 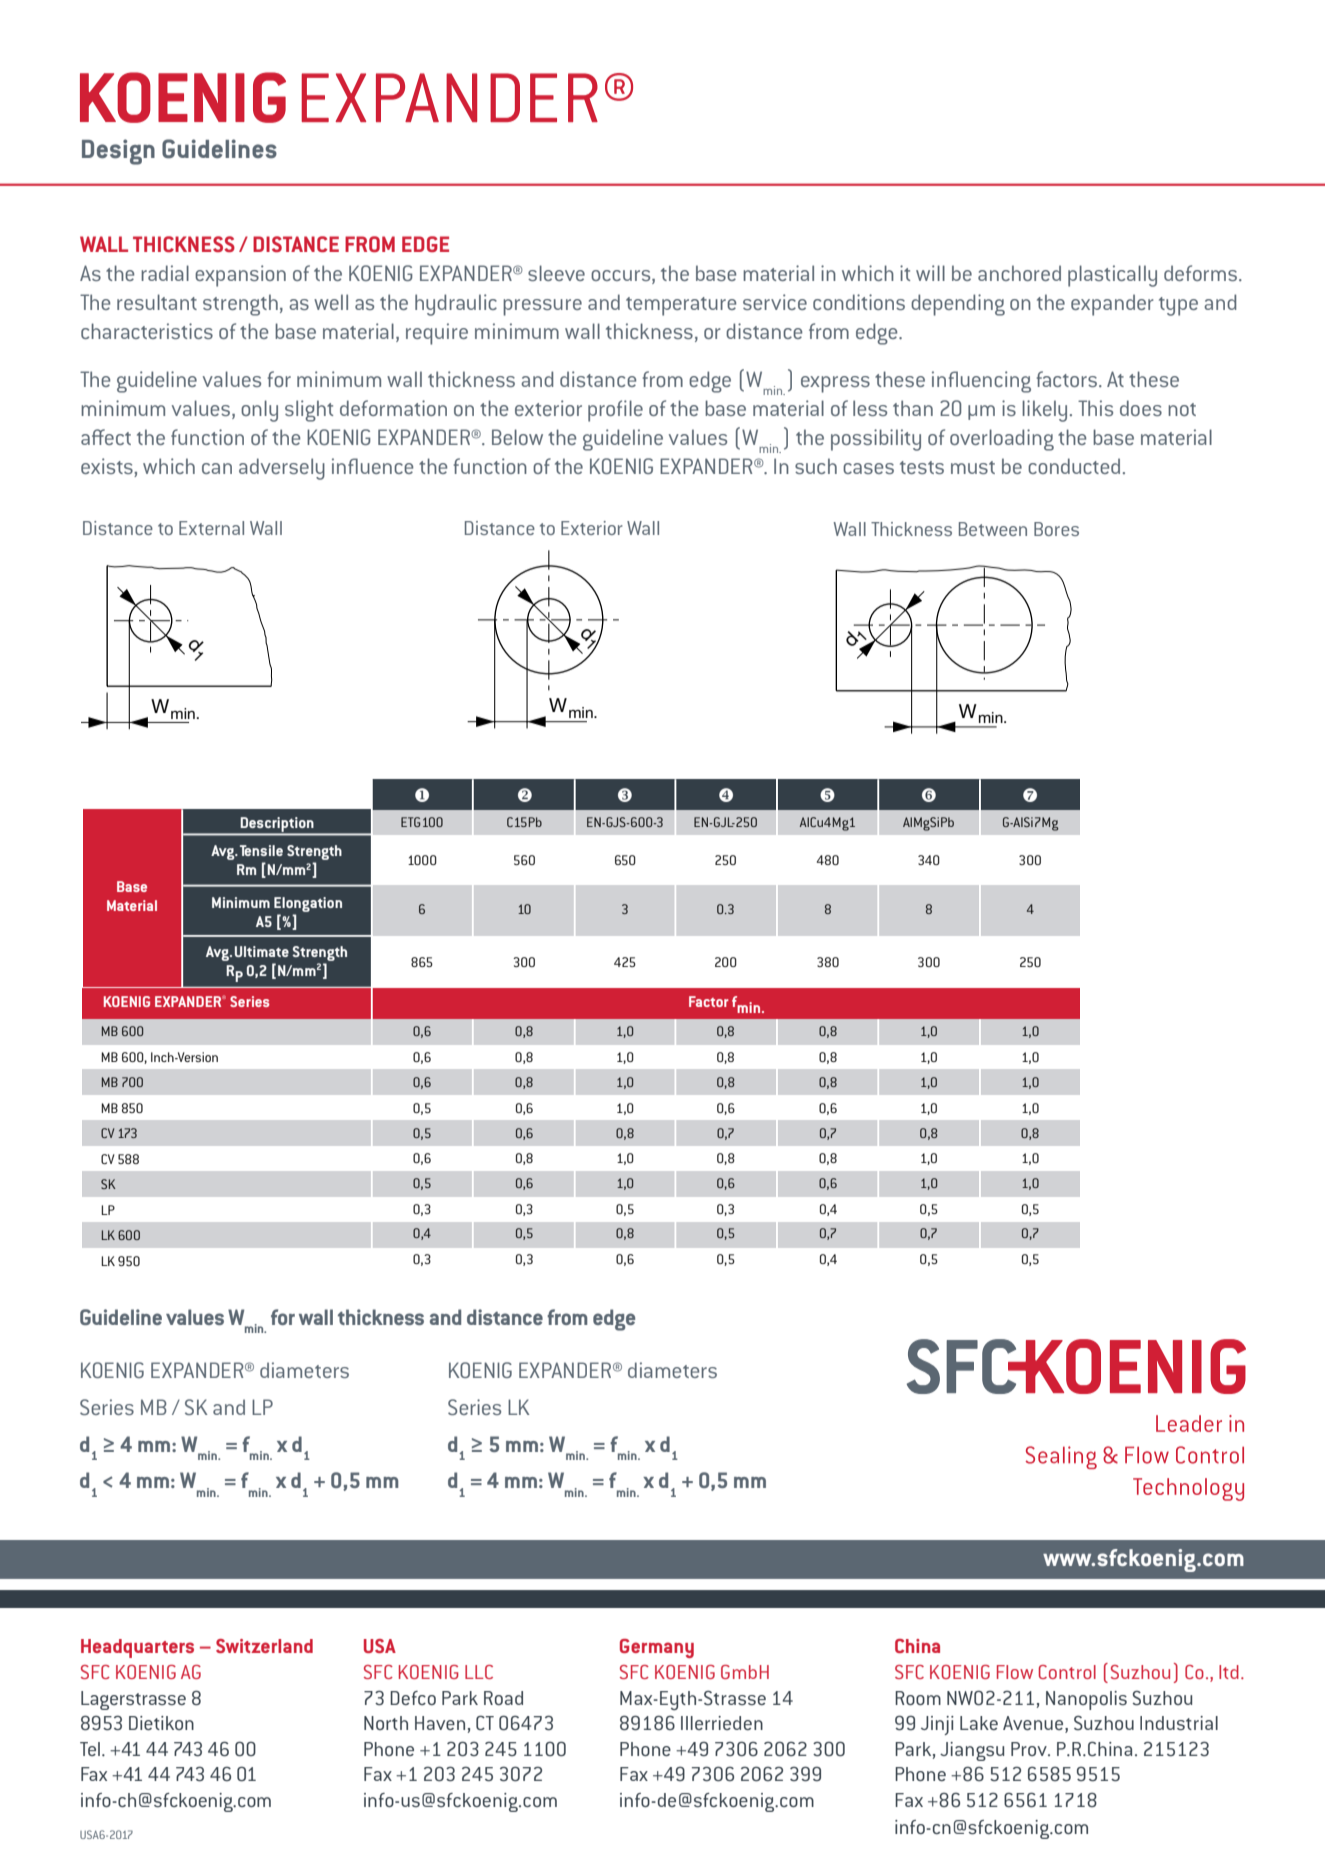 What do you see at coordinates (556, 273) in the image?
I see `sleeve` at bounding box center [556, 273].
